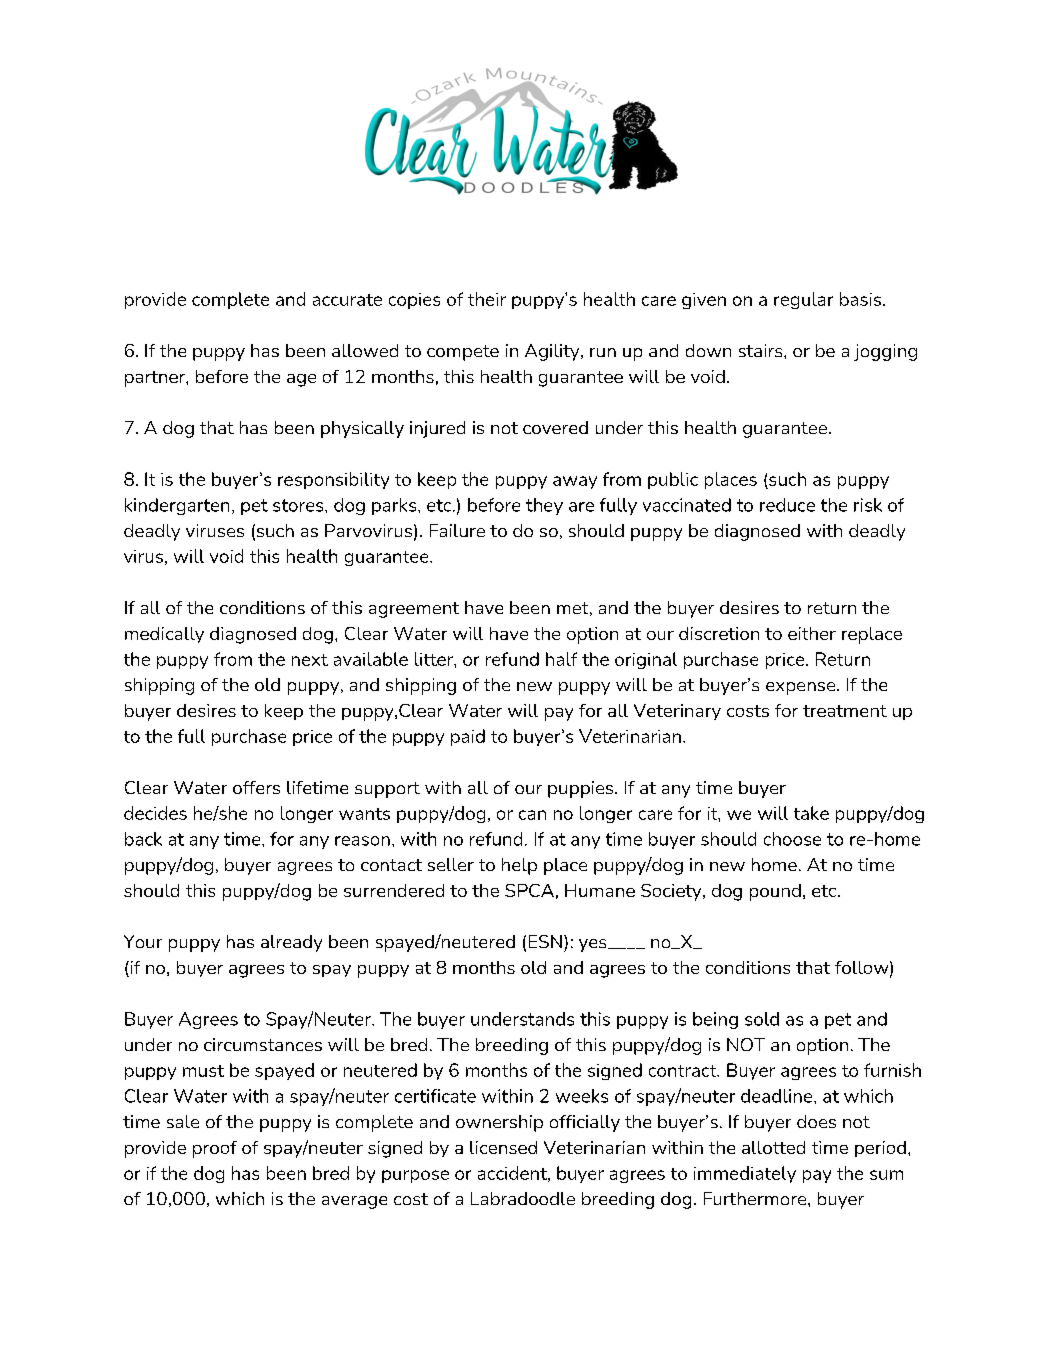  What do you see at coordinates (544, 506) in the screenshot?
I see `they` at bounding box center [544, 506].
